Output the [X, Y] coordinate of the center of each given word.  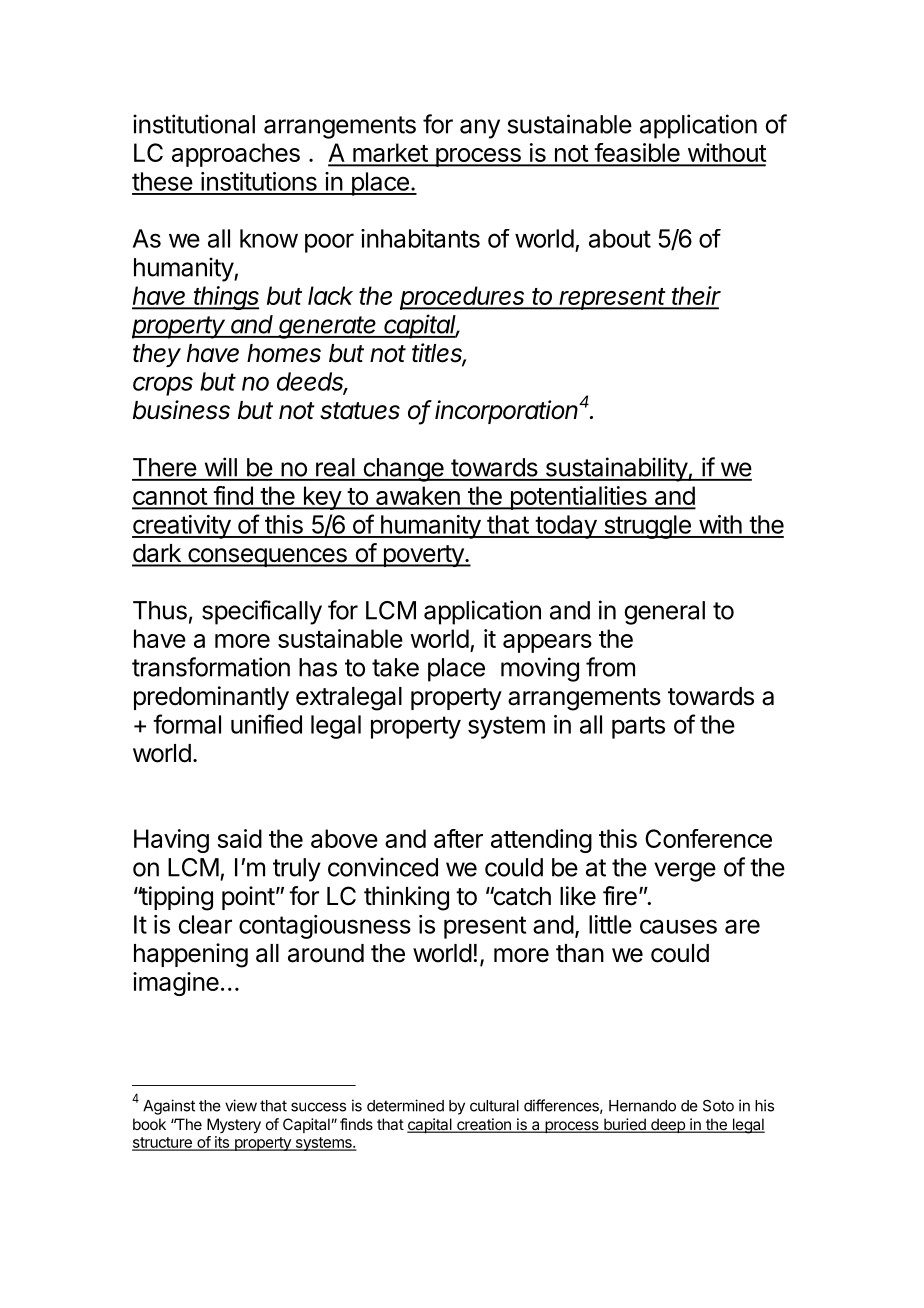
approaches [236, 155]
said [239, 838]
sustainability [616, 469]
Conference [708, 838]
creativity [182, 527]
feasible [637, 154]
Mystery [234, 1126]
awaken [418, 497]
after [458, 838]
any [480, 129]
